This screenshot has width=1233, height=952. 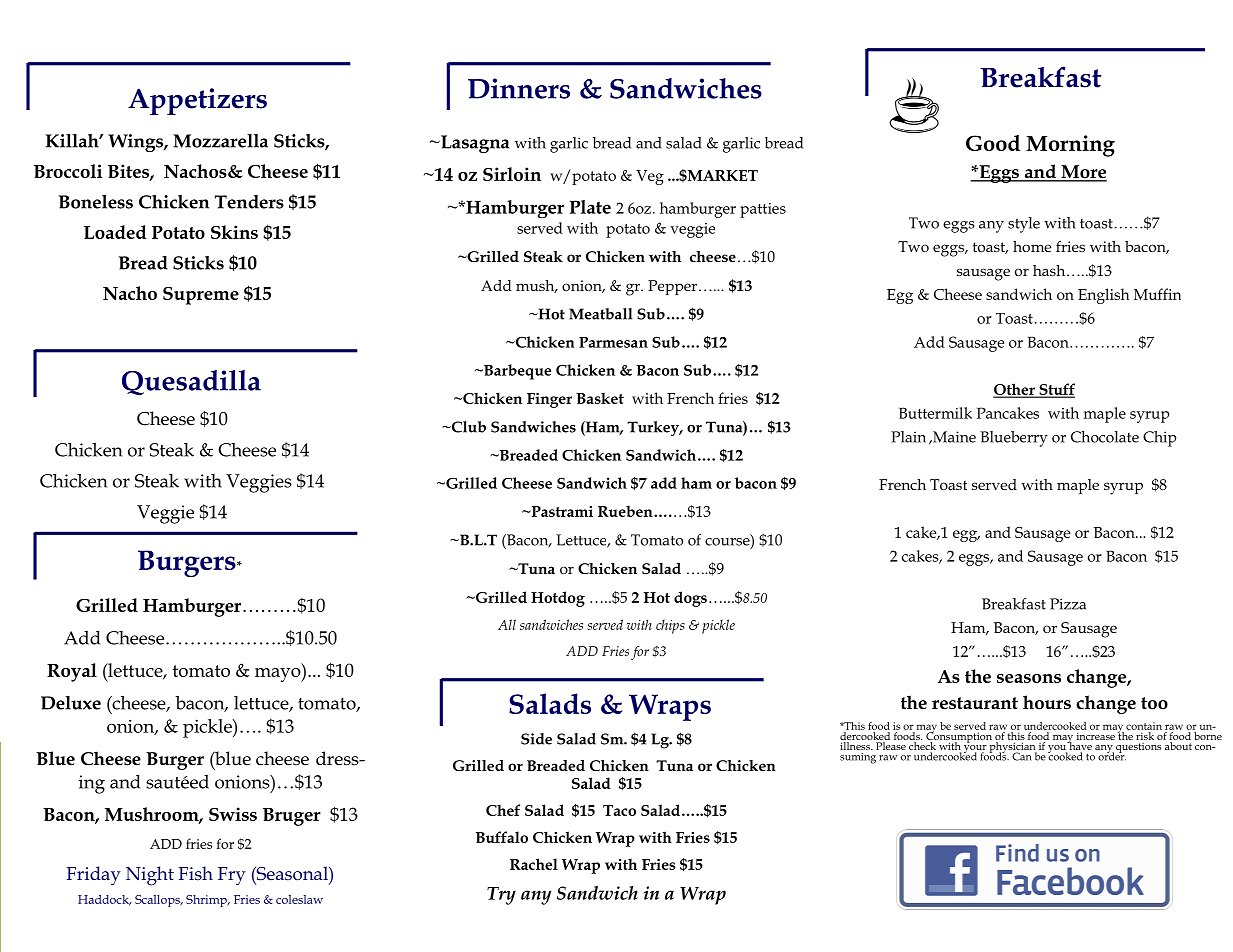 I want to click on Pastrami, so click(x=561, y=511).
